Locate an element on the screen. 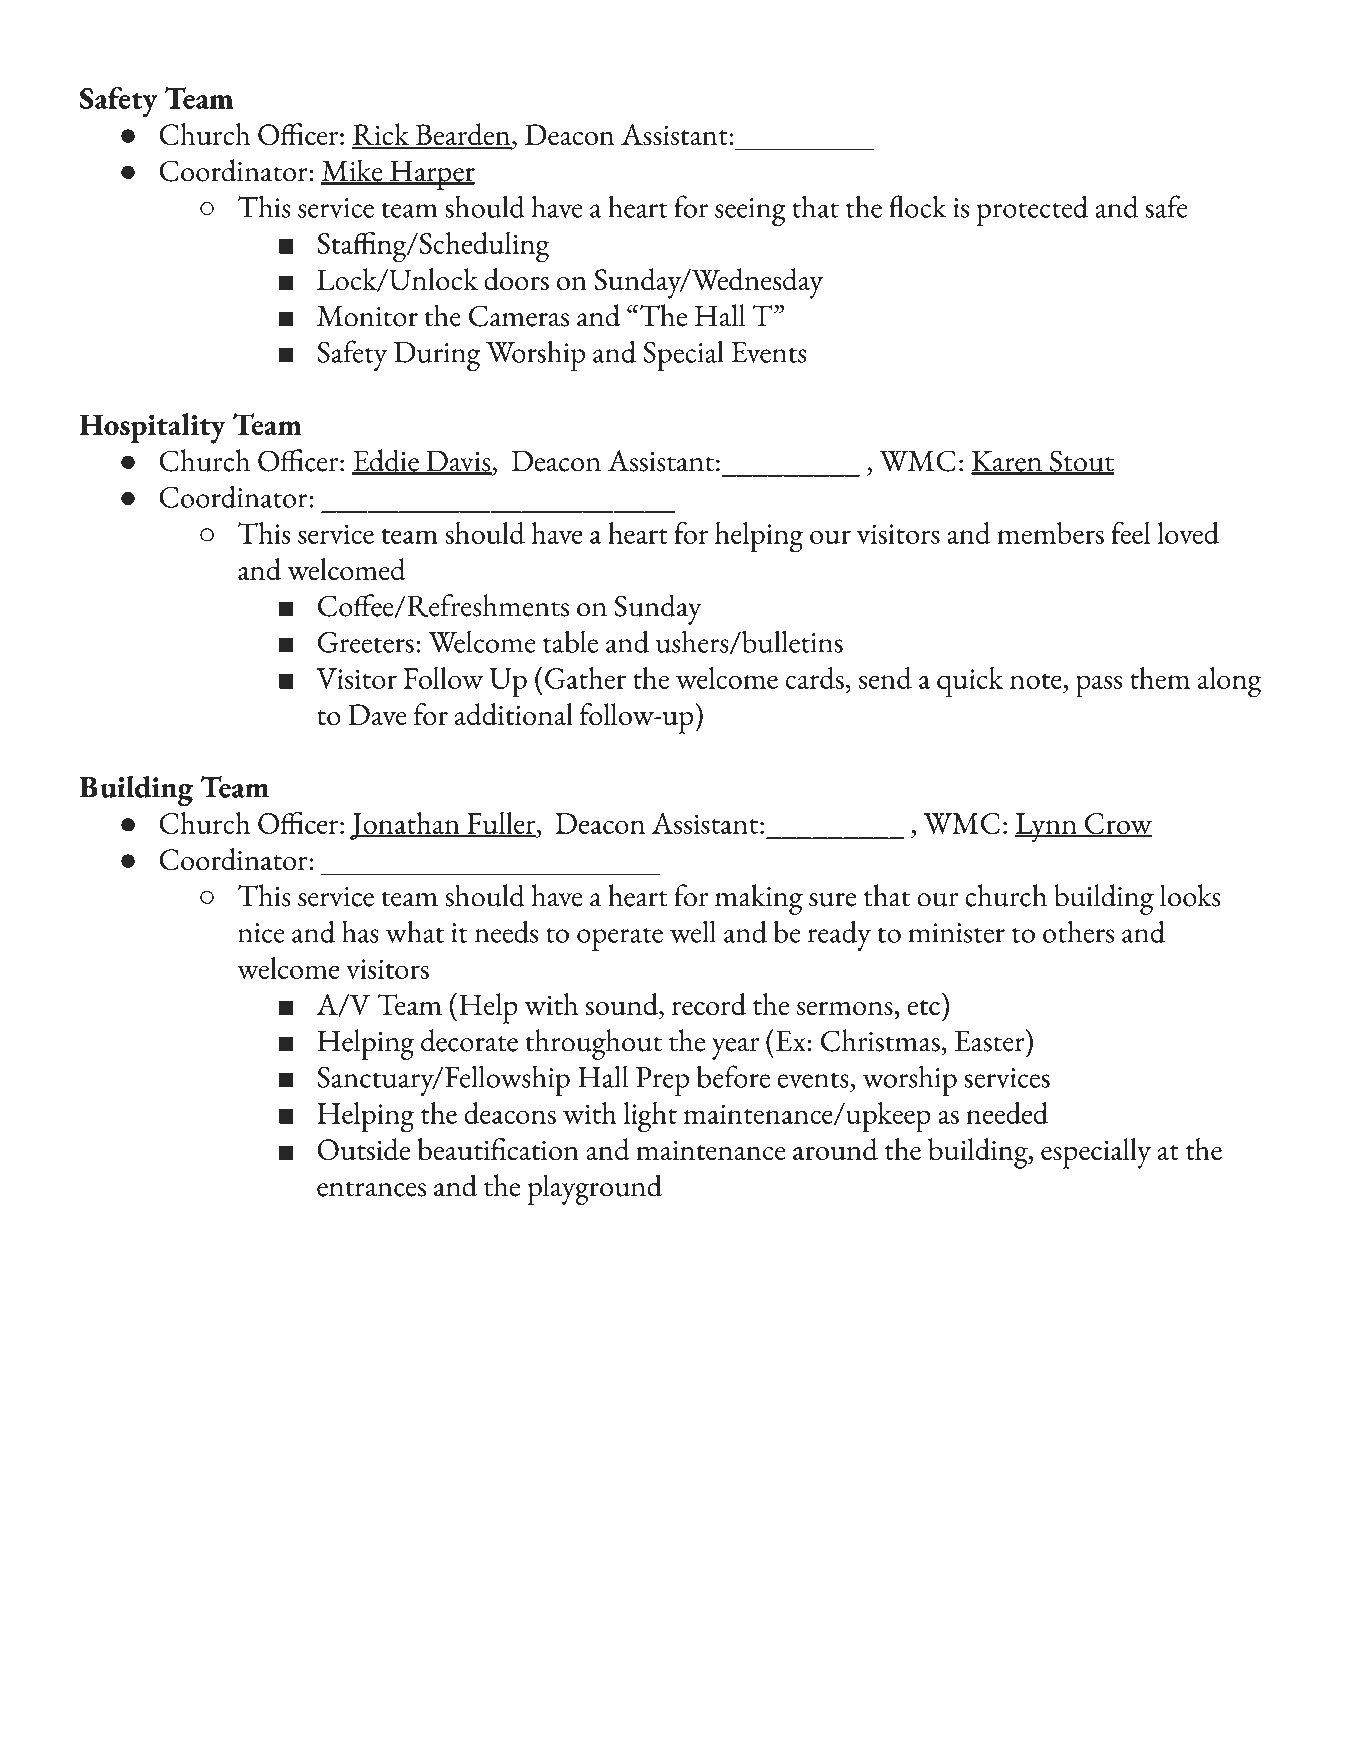 This screenshot has height=1740, width=1345. protected is located at coordinates (1032, 210).
